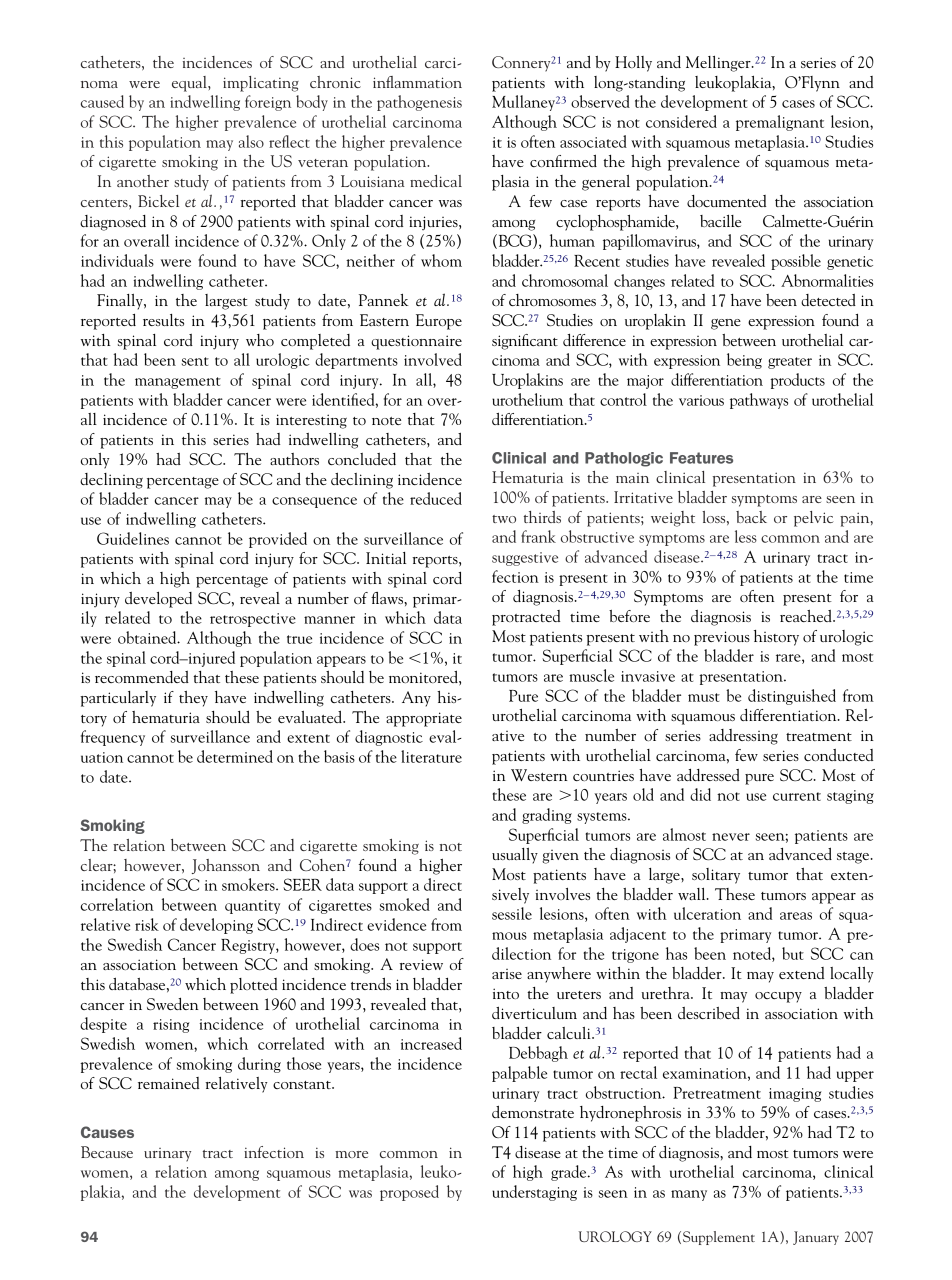 The width and height of the screenshot is (952, 1280). I want to click on inflammation, so click(417, 82).
